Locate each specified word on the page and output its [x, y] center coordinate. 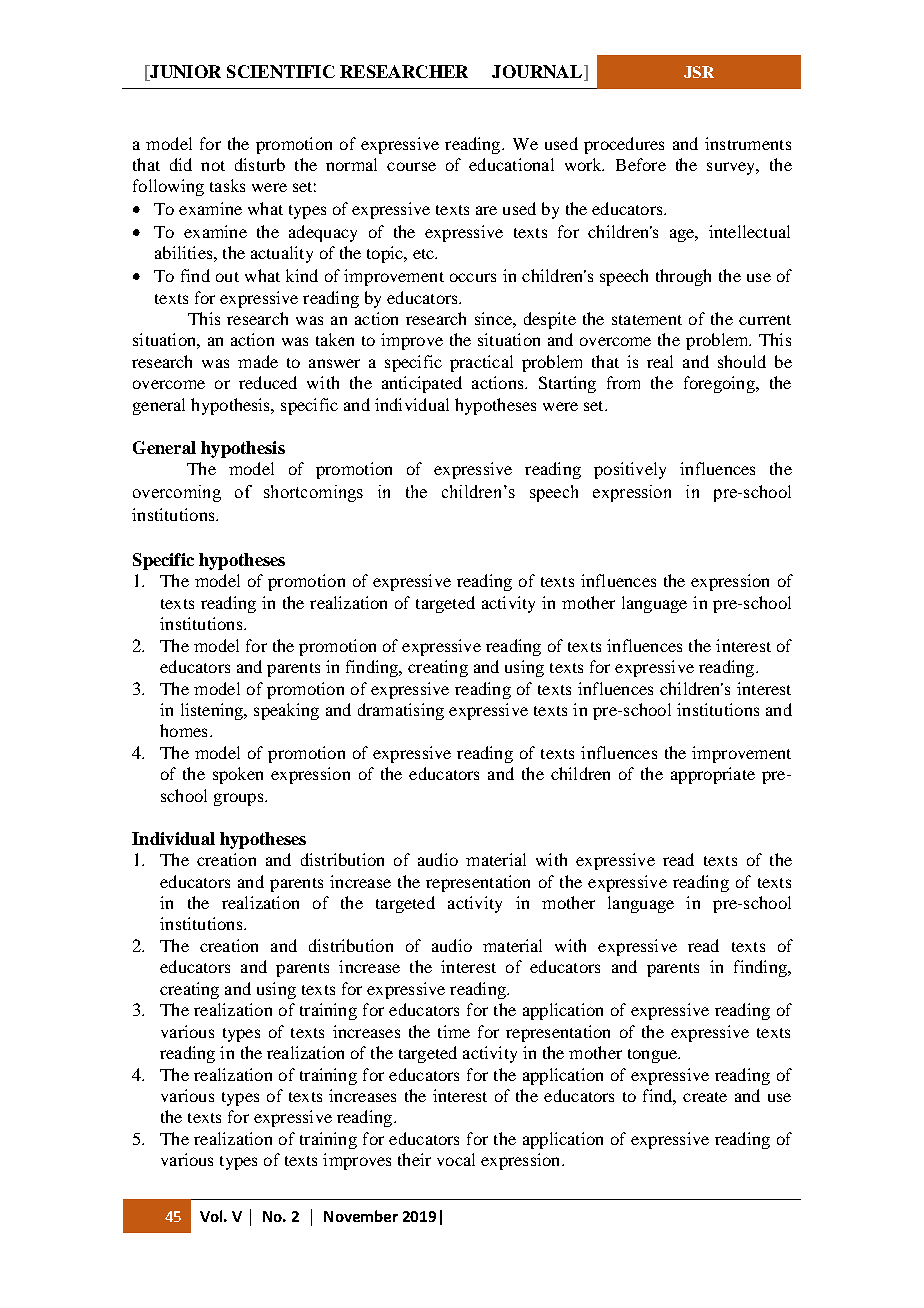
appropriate [713, 775]
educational [511, 164]
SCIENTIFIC [281, 71]
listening [213, 711]
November [361, 1216]
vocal [456, 1159]
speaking [286, 711]
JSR [699, 72]
